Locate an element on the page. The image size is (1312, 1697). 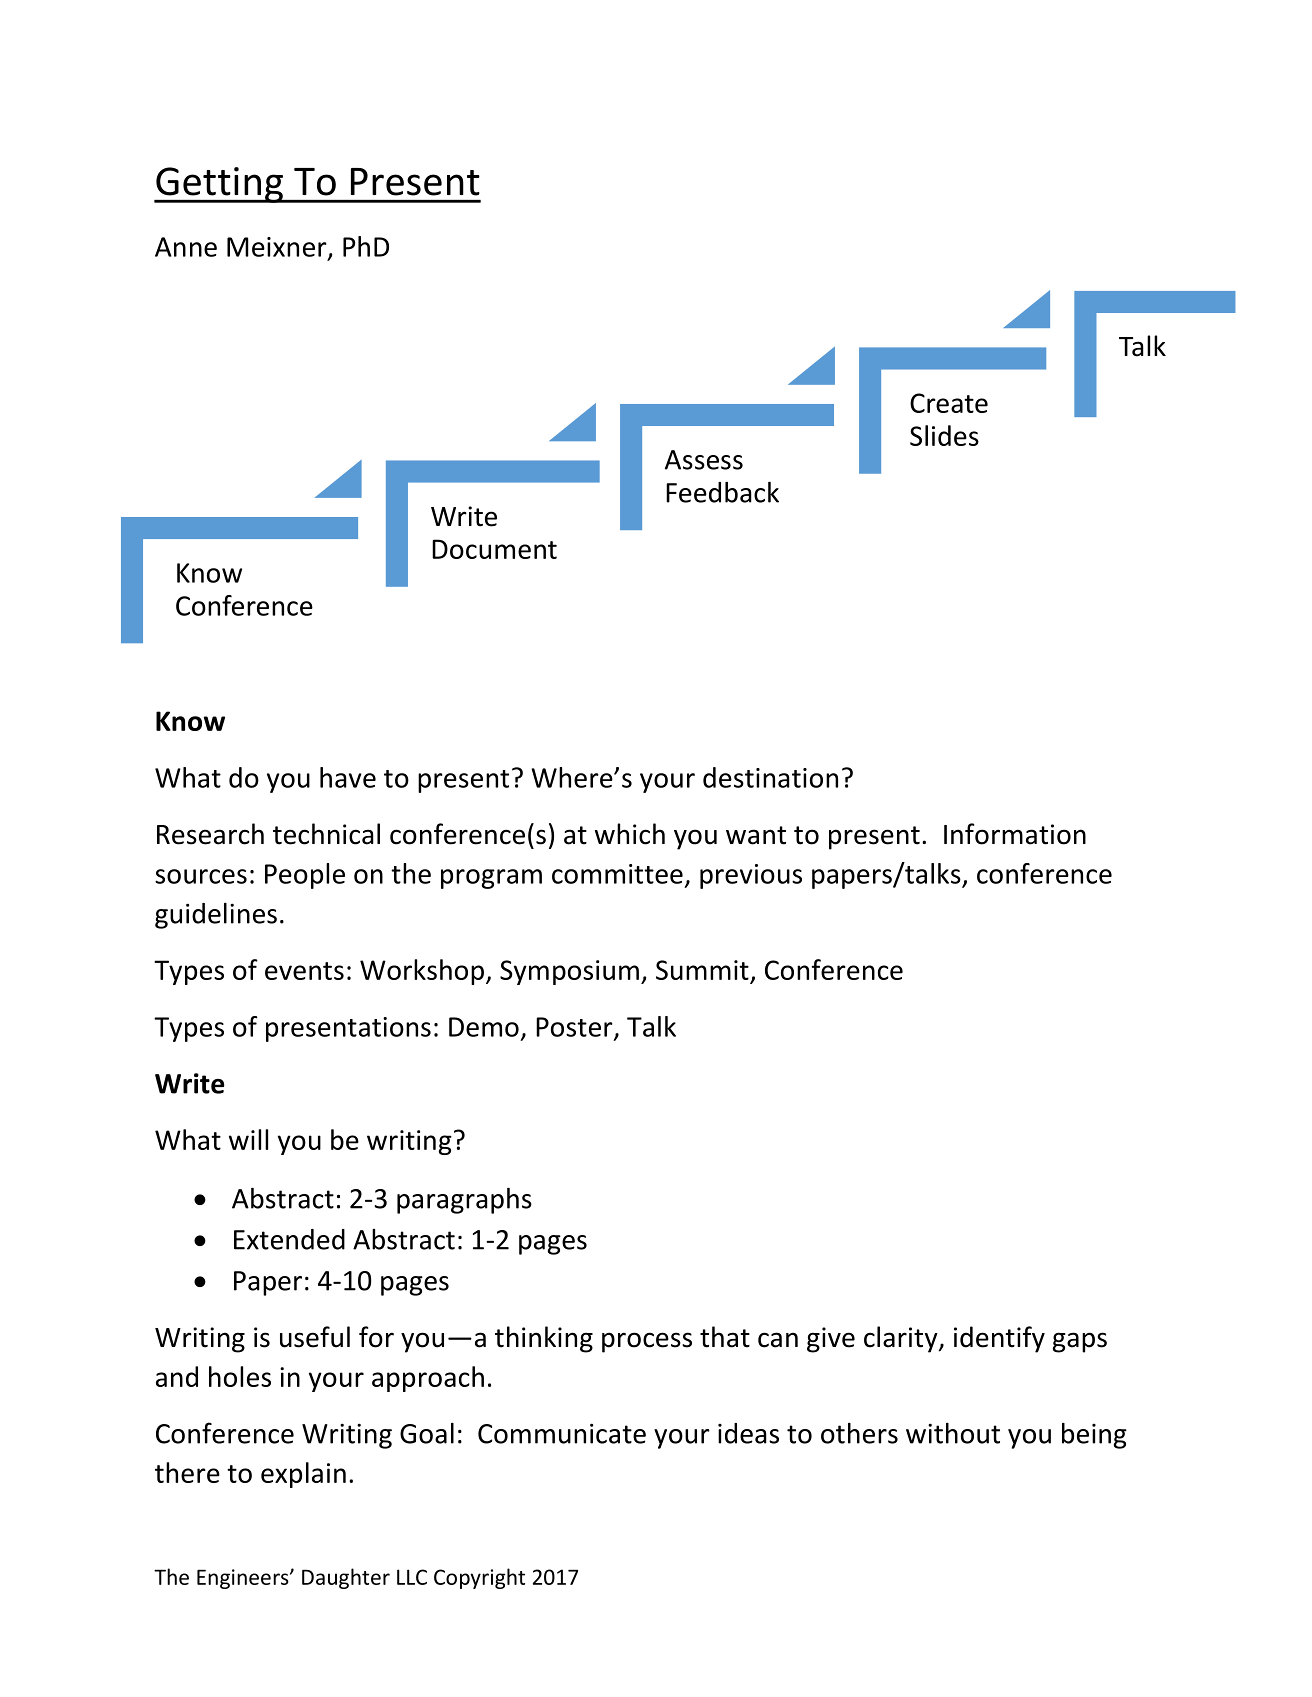
Information is located at coordinates (1015, 834).
